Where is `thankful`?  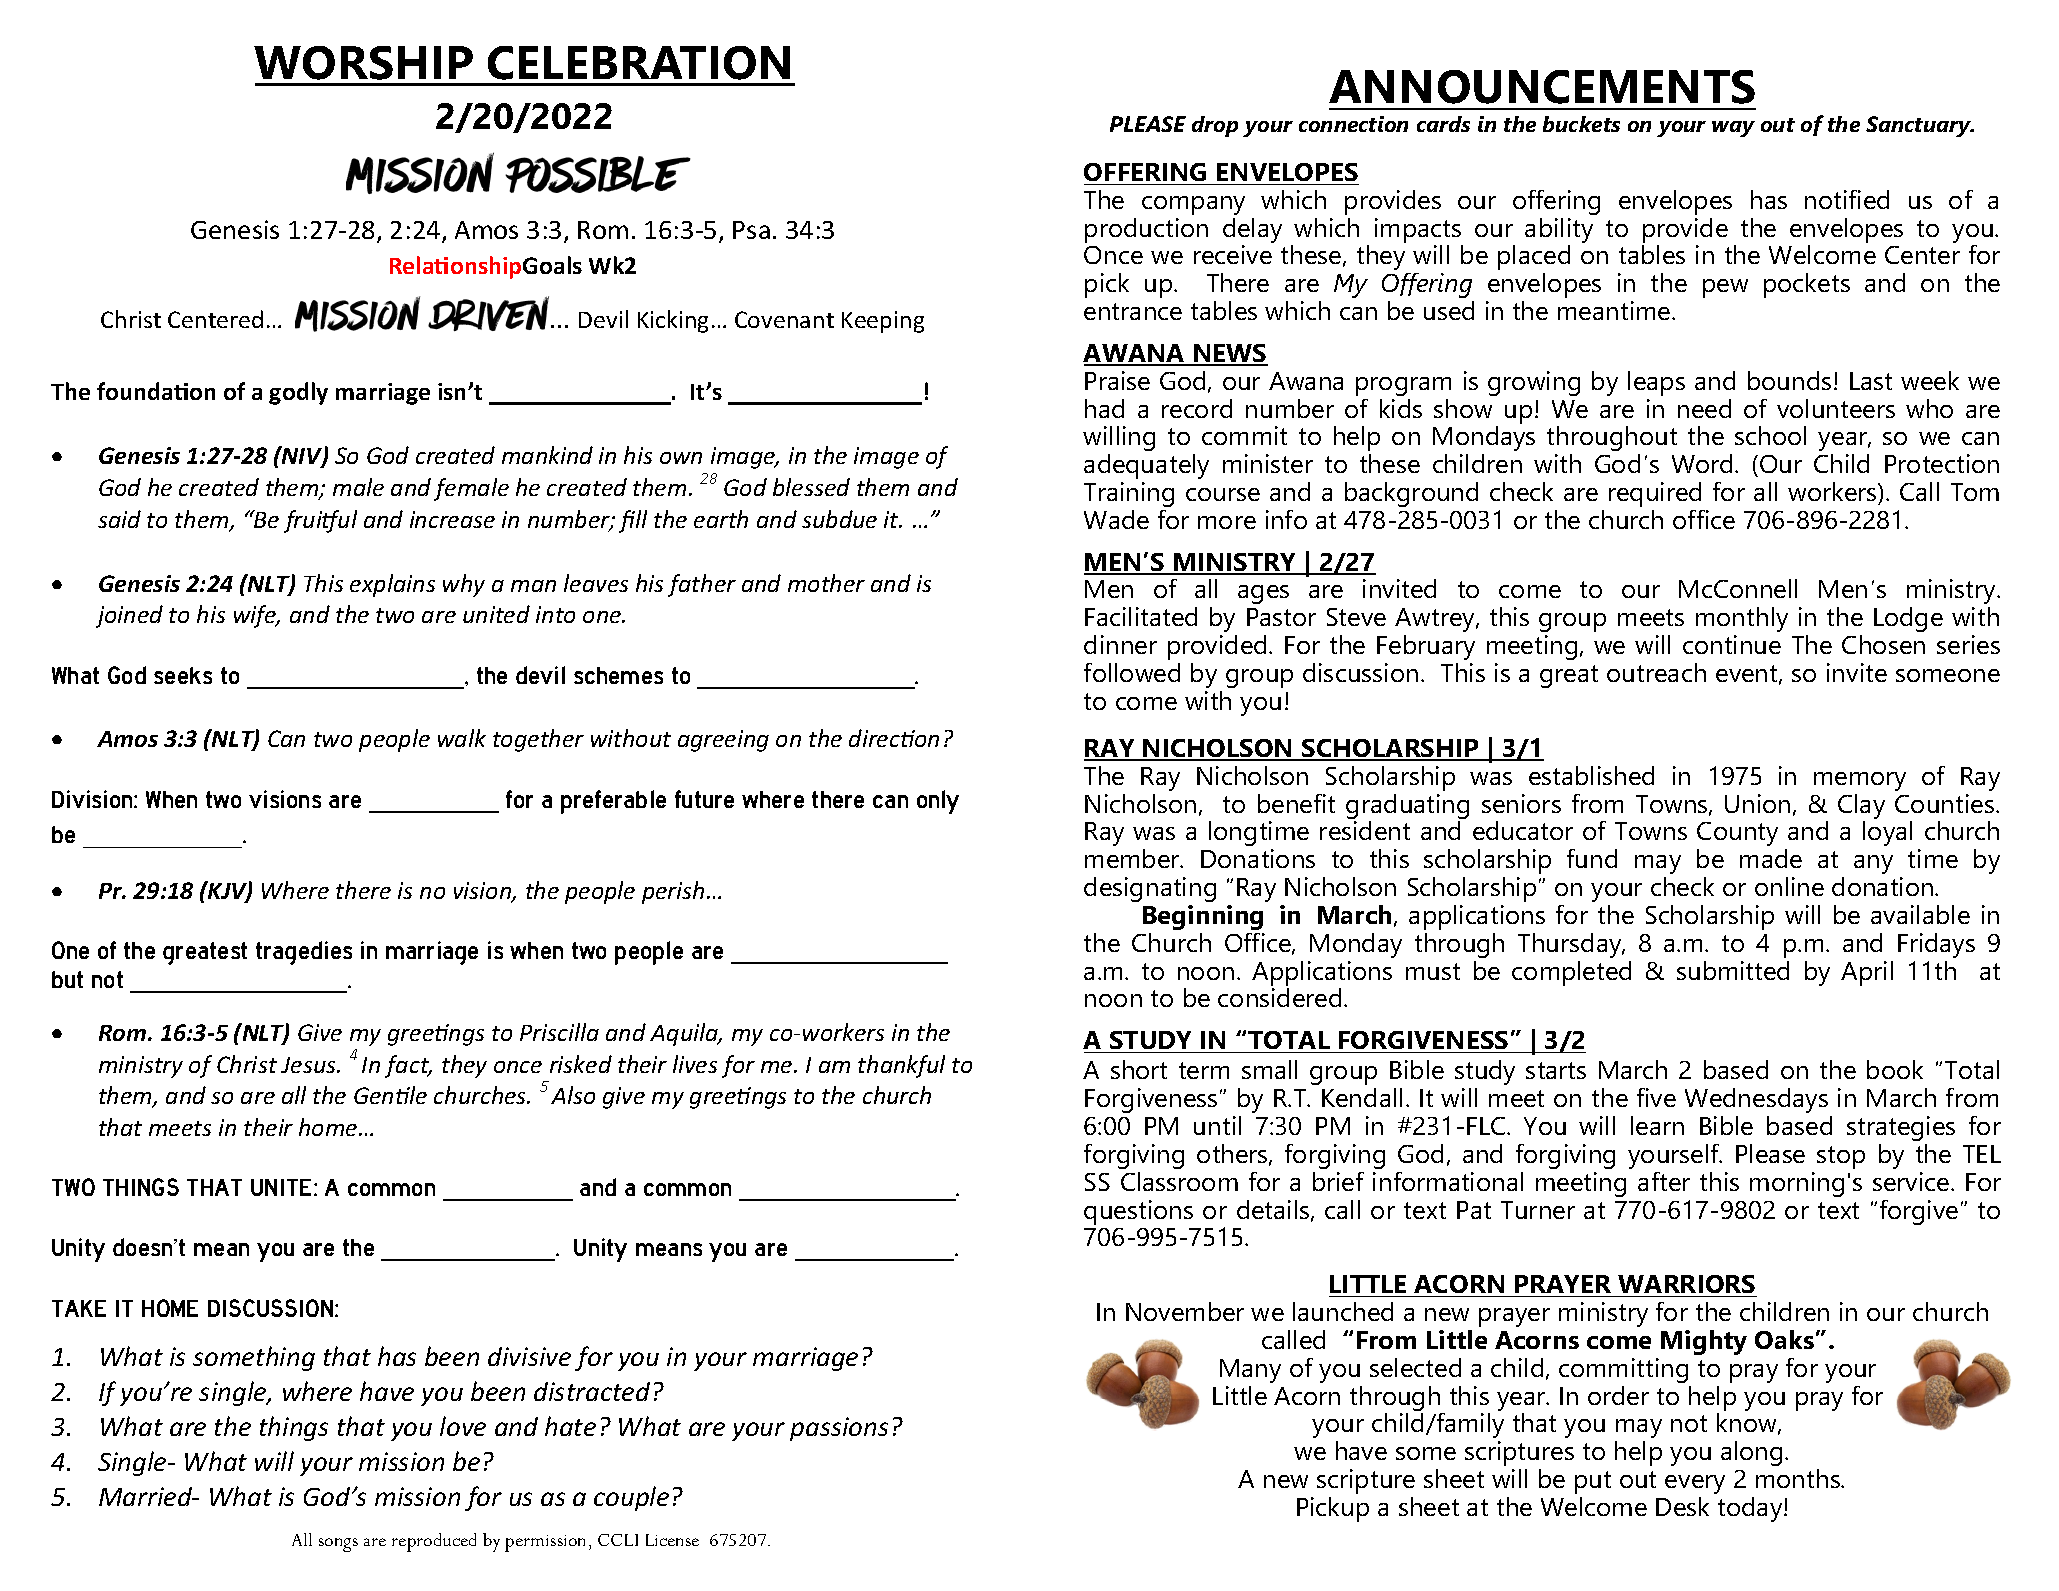
thankful is located at coordinates (901, 1066).
